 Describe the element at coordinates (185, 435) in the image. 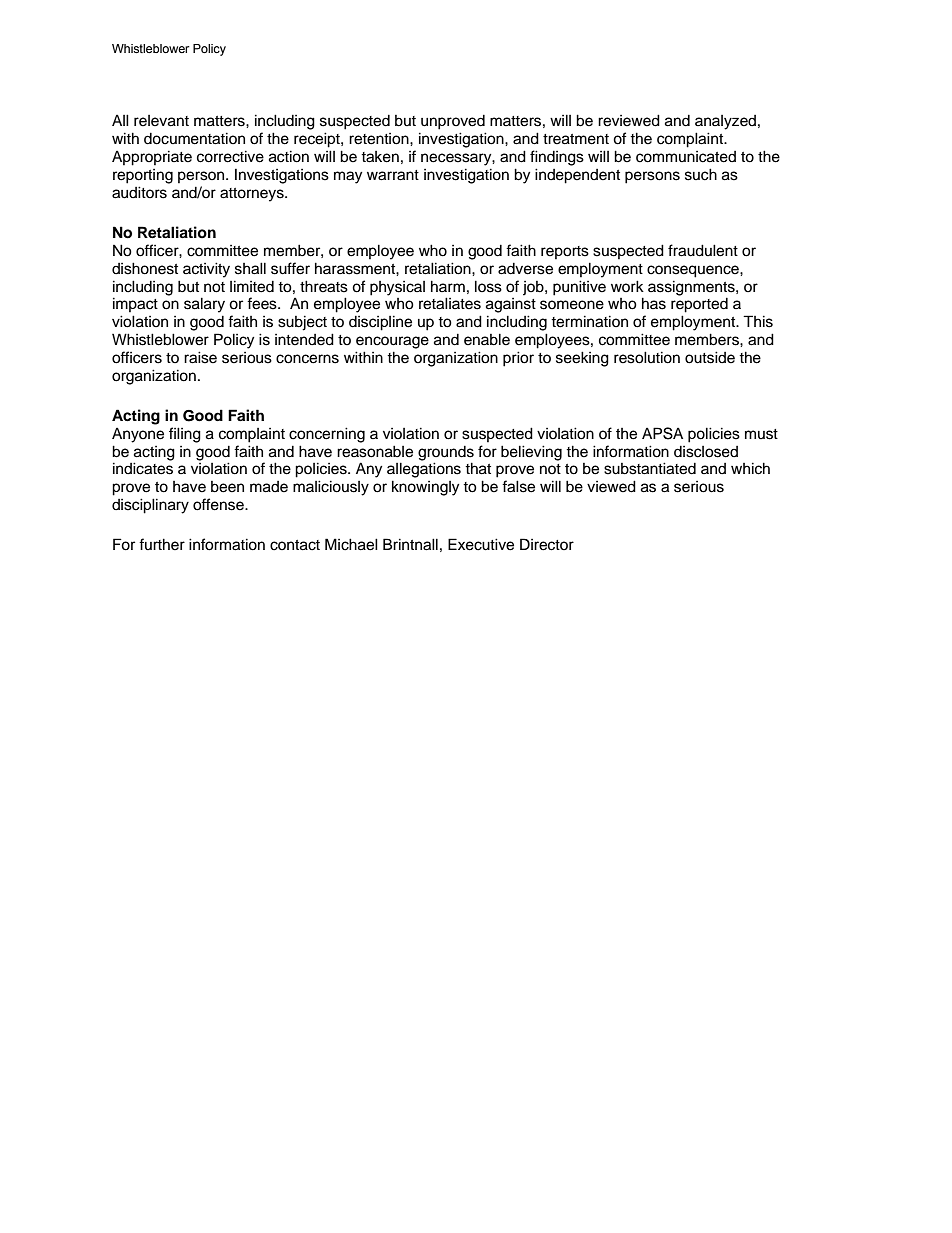

I see `filing` at that location.
